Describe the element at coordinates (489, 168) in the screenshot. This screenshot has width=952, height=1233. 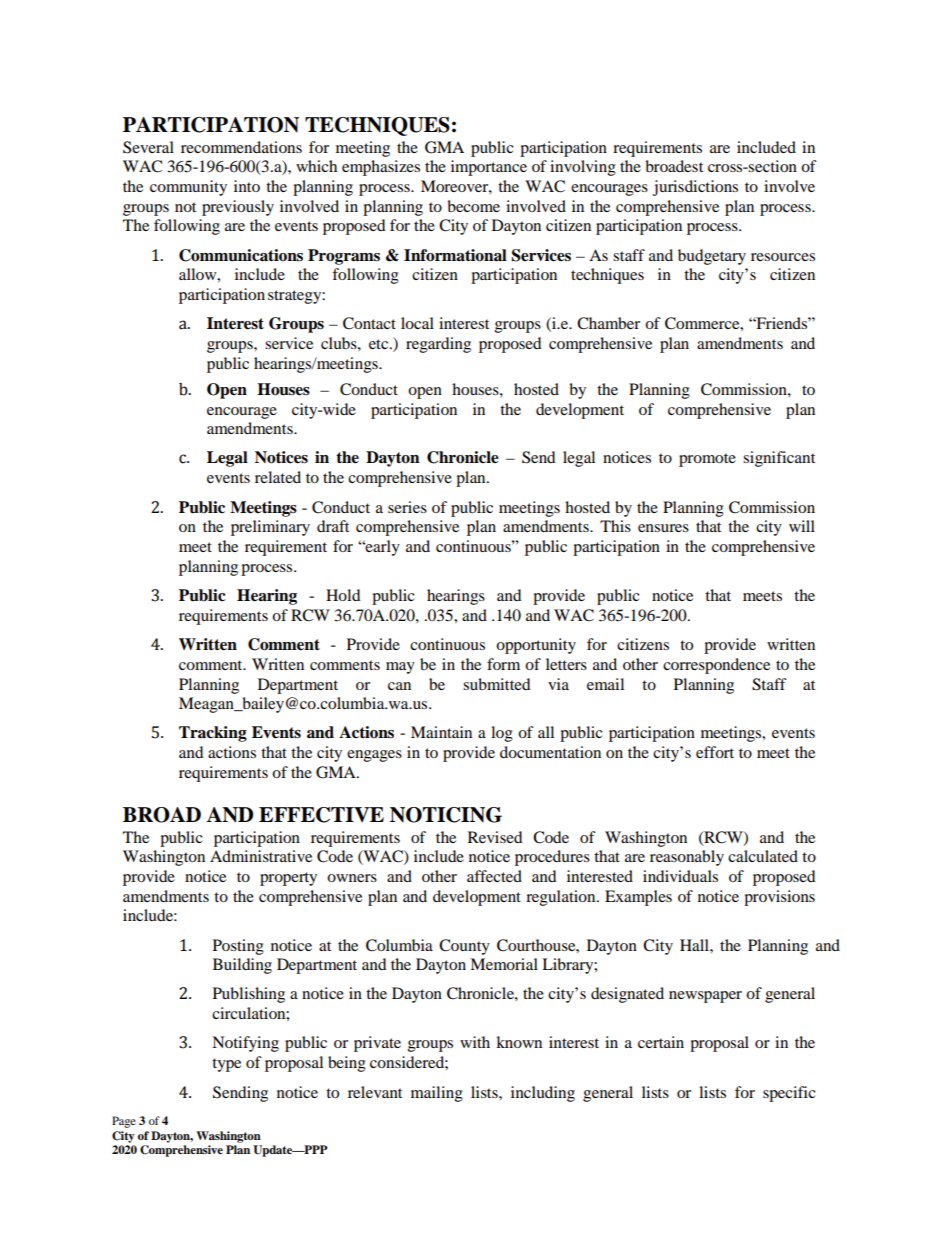
I see `importance` at that location.
